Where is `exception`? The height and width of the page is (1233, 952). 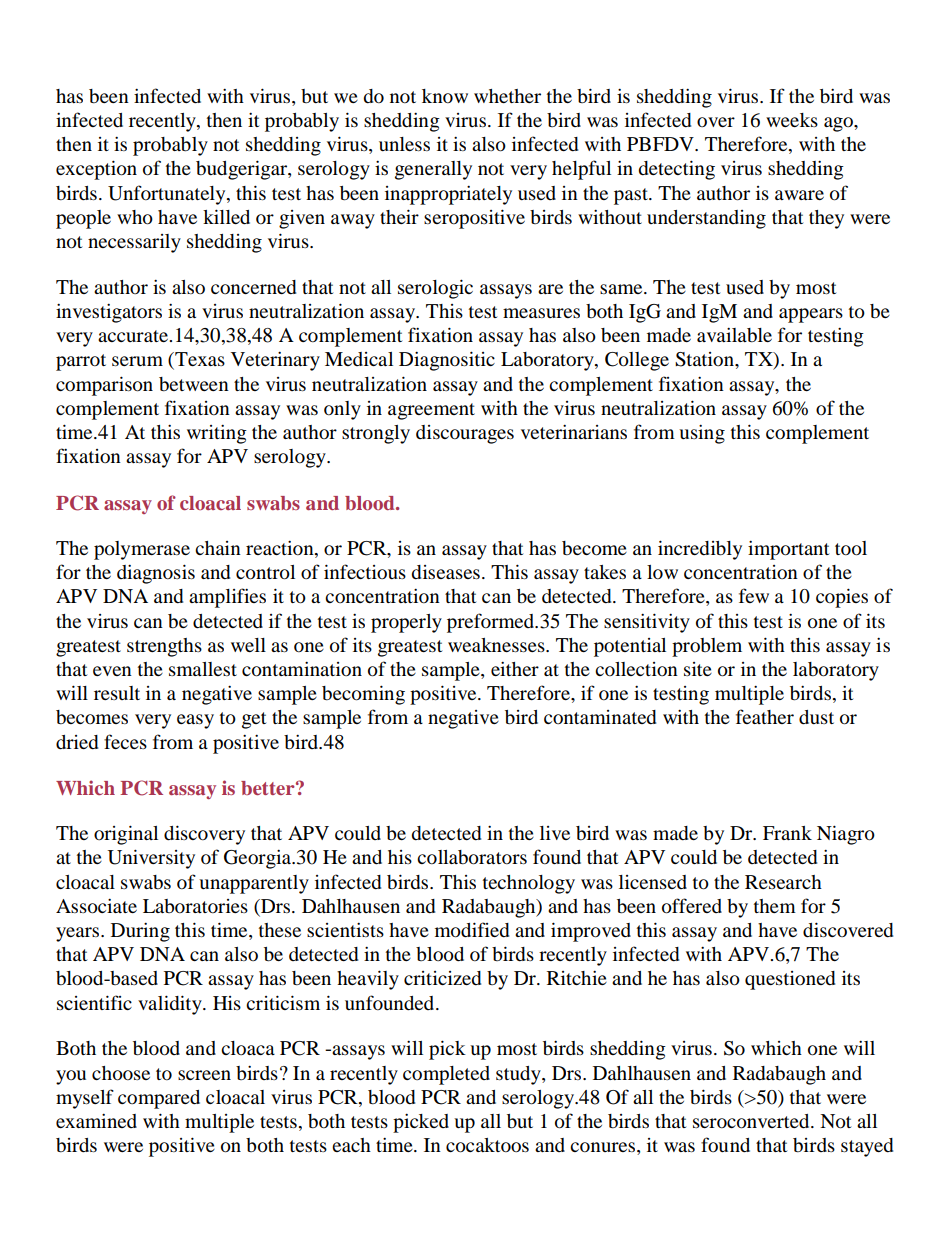 exception is located at coordinates (96, 170).
